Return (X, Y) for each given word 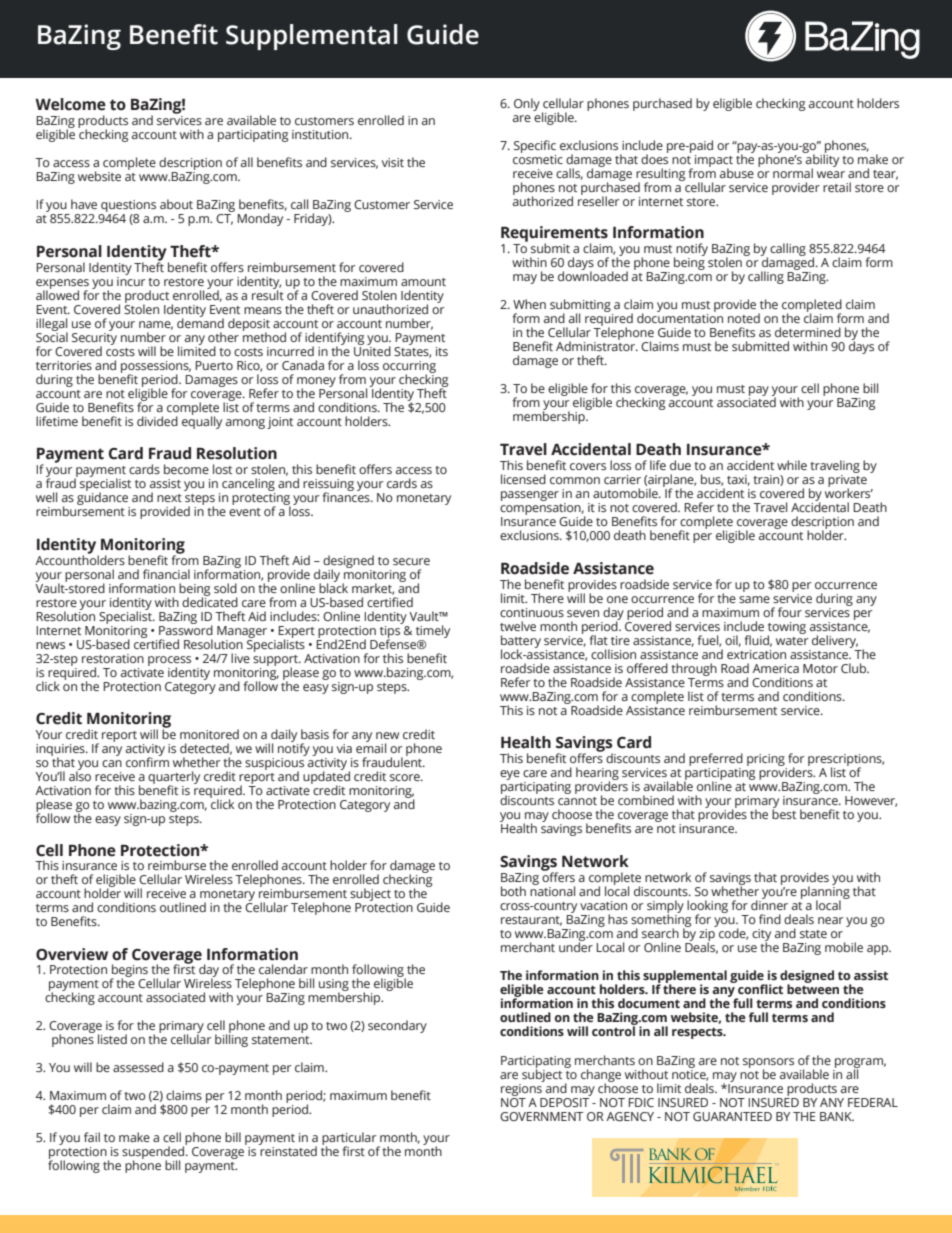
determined (808, 332)
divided (157, 421)
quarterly (174, 778)
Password (186, 629)
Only (527, 104)
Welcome (70, 104)
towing (787, 629)
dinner (769, 904)
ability (821, 160)
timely (433, 631)
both (513, 891)
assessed (138, 1067)
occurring (409, 368)
